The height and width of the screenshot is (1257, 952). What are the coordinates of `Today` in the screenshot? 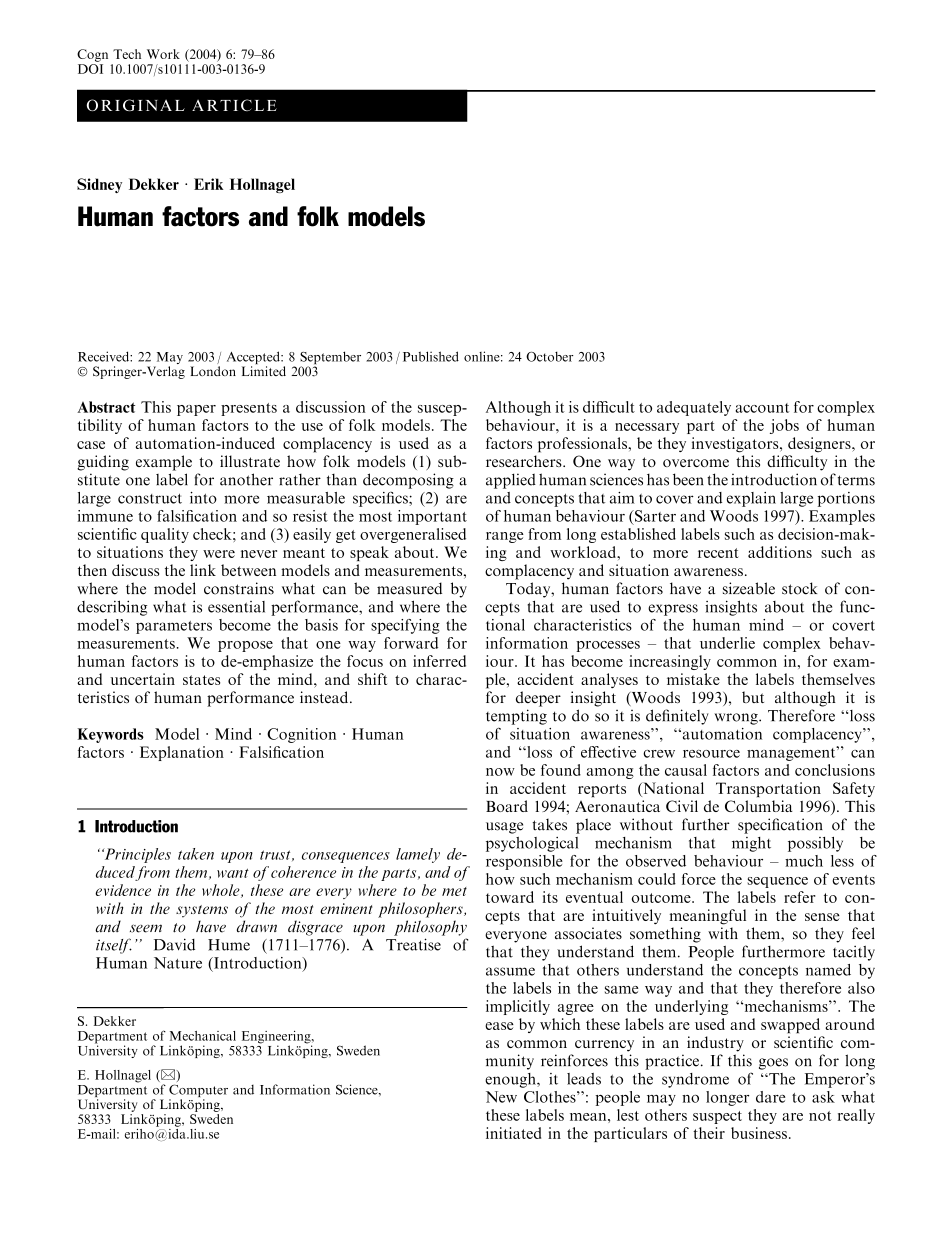 It's located at (529, 590).
